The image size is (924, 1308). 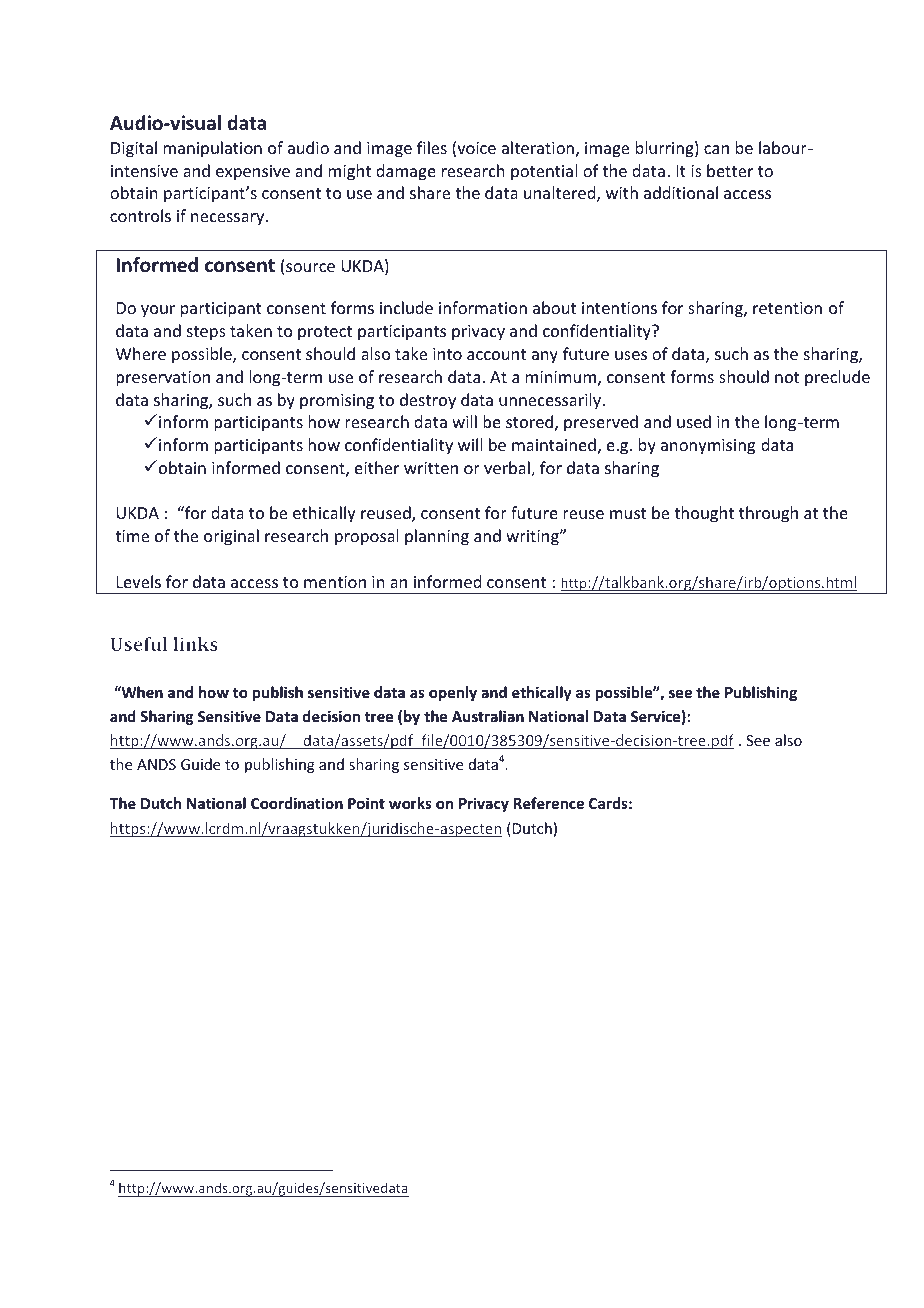 What do you see at coordinates (139, 581) in the document?
I see `Levels` at bounding box center [139, 581].
